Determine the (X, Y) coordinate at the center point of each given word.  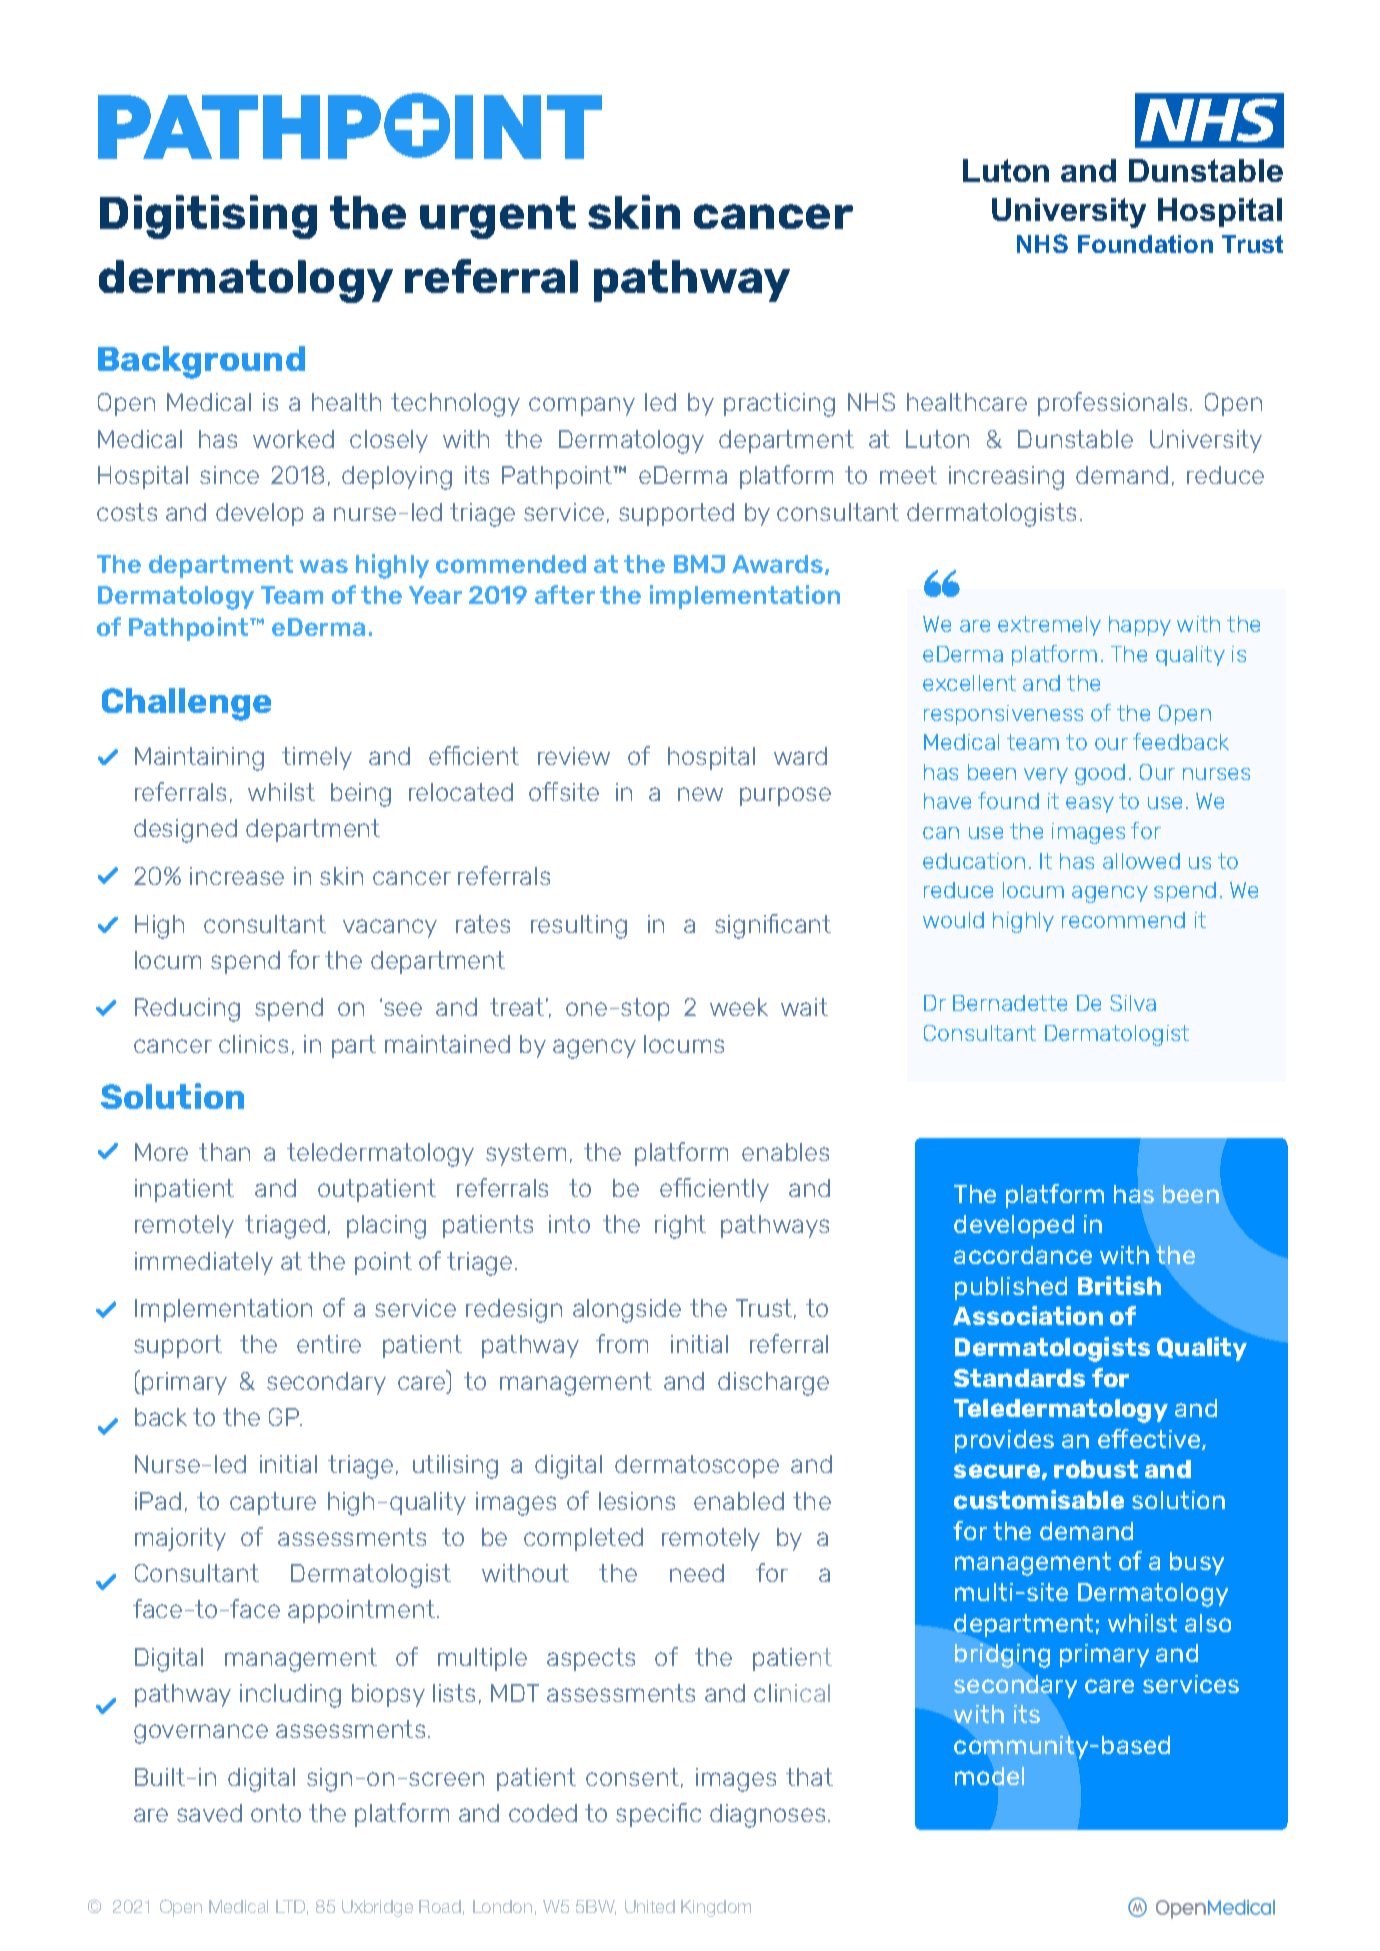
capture (273, 1503)
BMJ (699, 564)
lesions (637, 1501)
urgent (498, 217)
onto (276, 1813)
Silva (1133, 1003)
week (739, 1007)
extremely (1049, 626)
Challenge (186, 704)
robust (1096, 1469)
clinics (253, 1044)
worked (293, 439)
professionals (1112, 404)
